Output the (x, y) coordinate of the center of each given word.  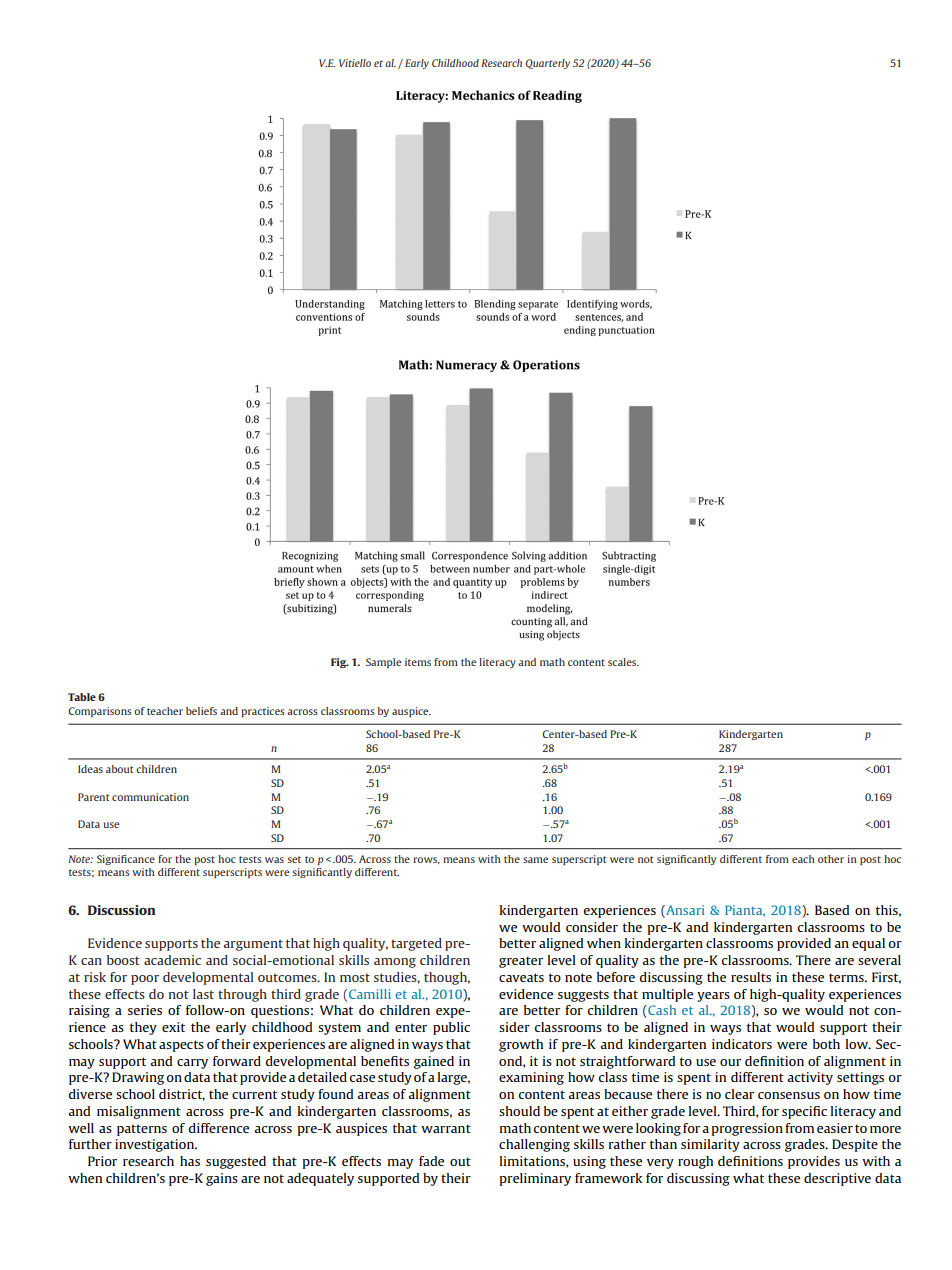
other (831, 859)
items (418, 662)
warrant (446, 1128)
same (535, 860)
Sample (383, 663)
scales (623, 662)
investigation (155, 1145)
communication (150, 797)
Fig (340, 663)
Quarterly (548, 64)
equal (868, 944)
